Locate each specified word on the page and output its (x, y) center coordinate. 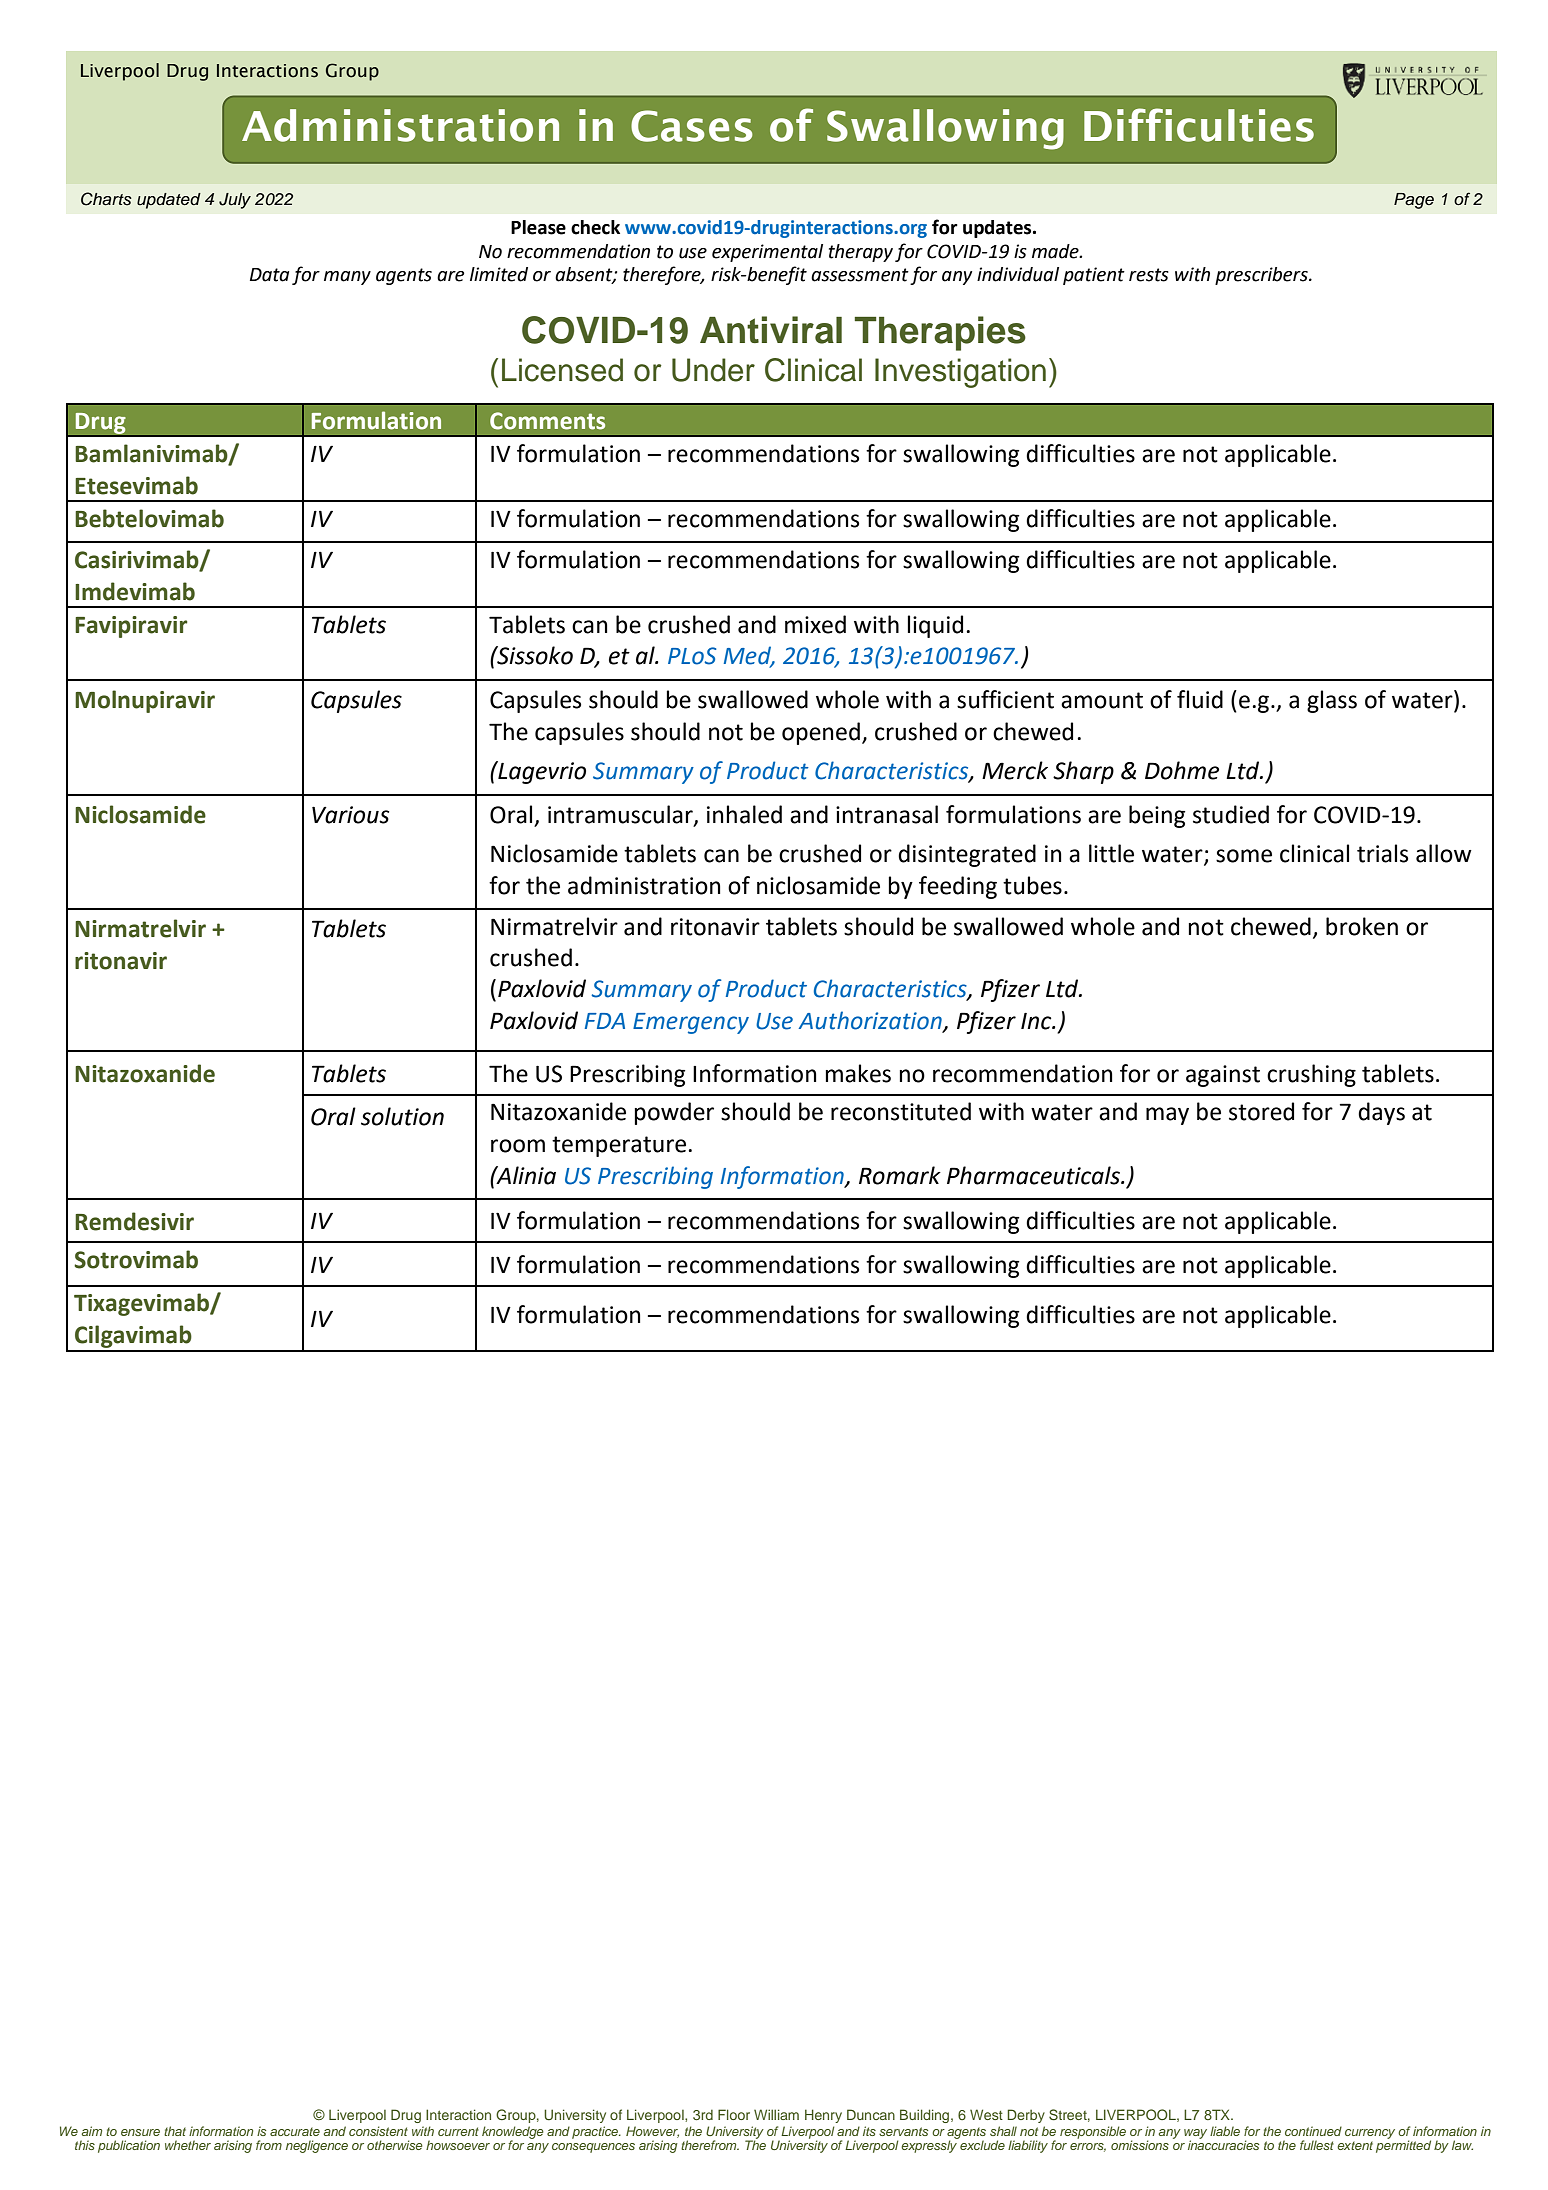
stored (1261, 1111)
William (776, 2114)
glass (1332, 701)
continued (1313, 2131)
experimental (767, 253)
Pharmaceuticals (1034, 1175)
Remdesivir (134, 1221)
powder (674, 1113)
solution (402, 1116)
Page (1414, 201)
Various (350, 815)
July (235, 201)
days (1381, 1113)
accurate (295, 2131)
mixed (815, 624)
